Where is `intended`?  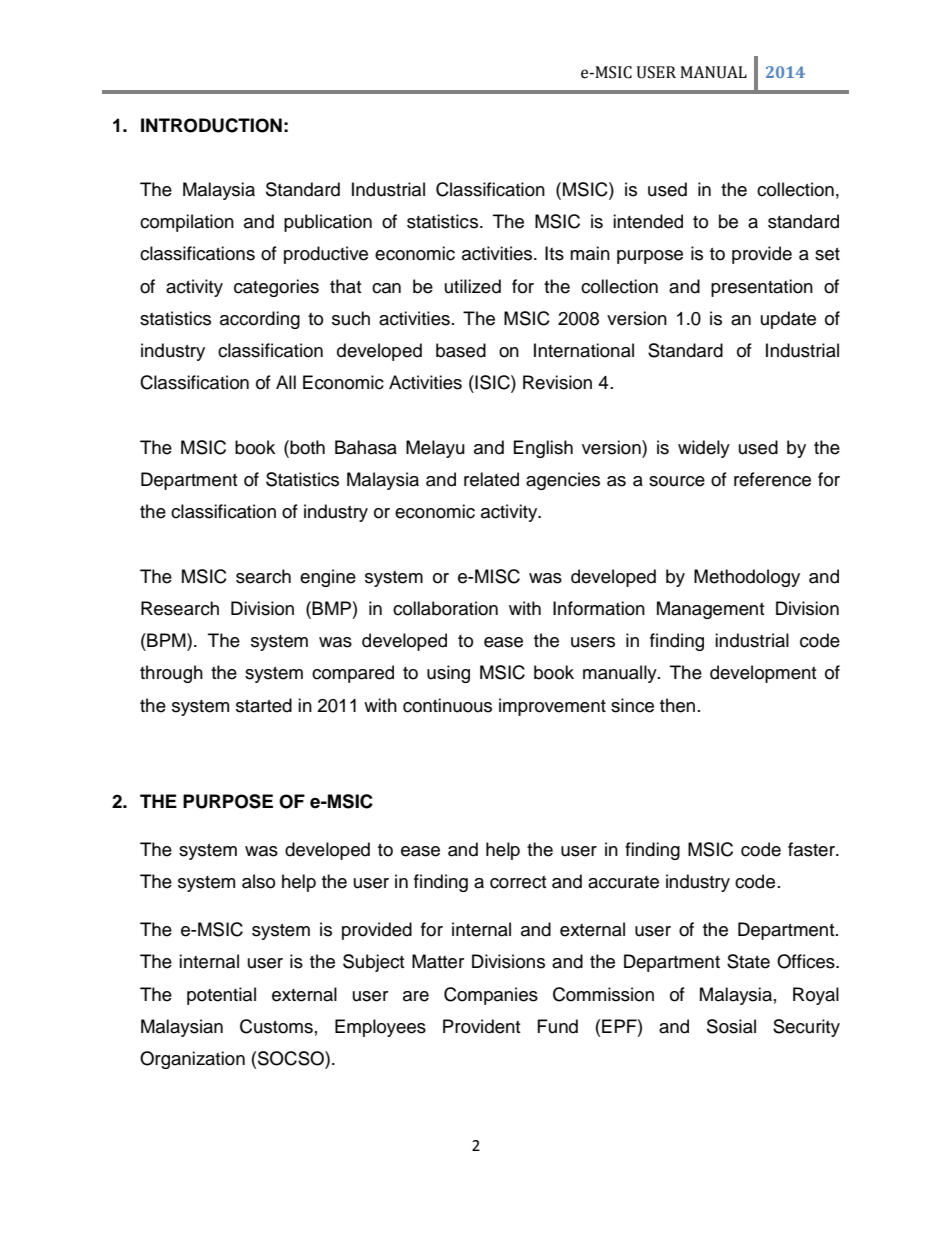 intended is located at coordinates (648, 221).
